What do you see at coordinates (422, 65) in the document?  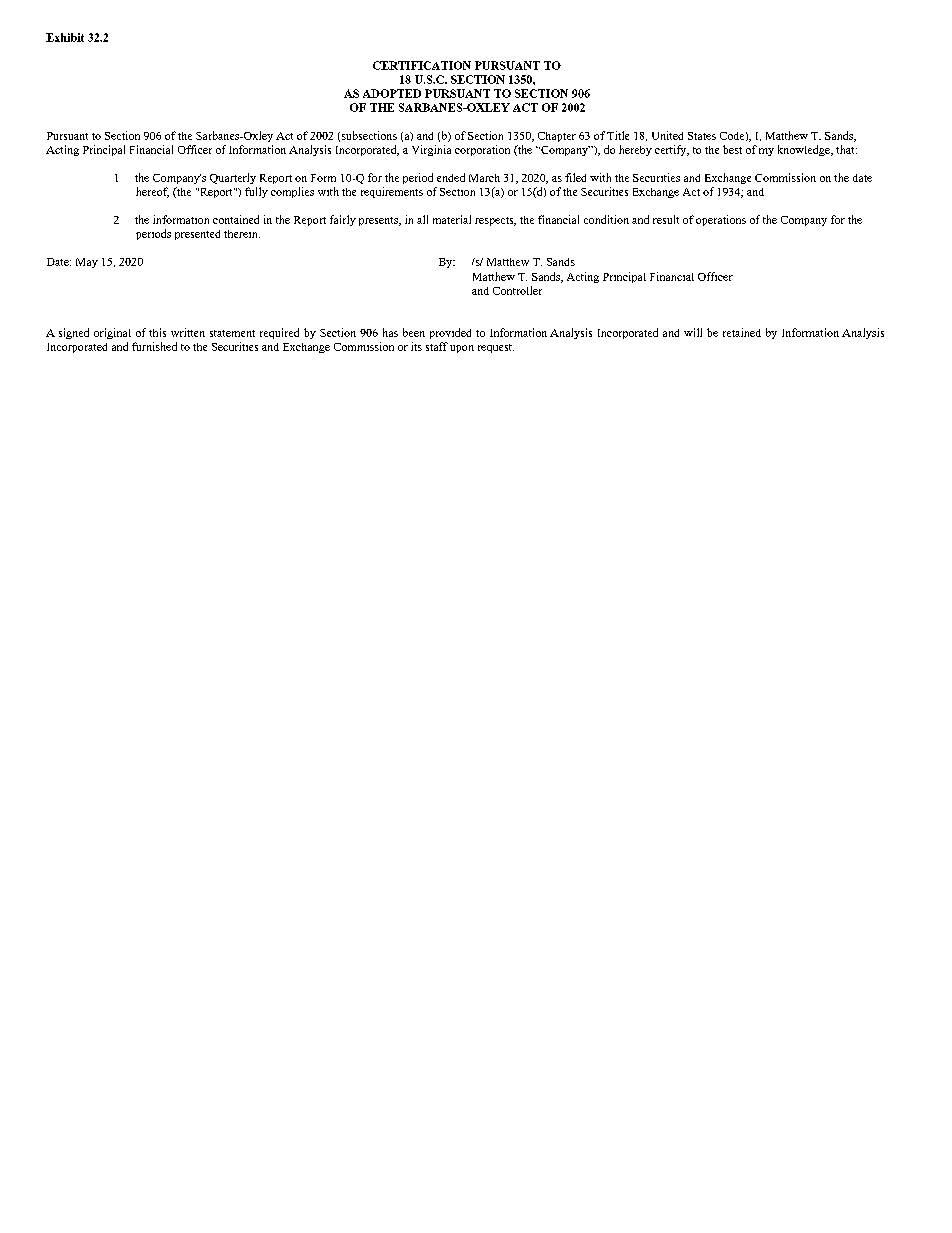 I see `CERTIFICATION` at bounding box center [422, 65].
